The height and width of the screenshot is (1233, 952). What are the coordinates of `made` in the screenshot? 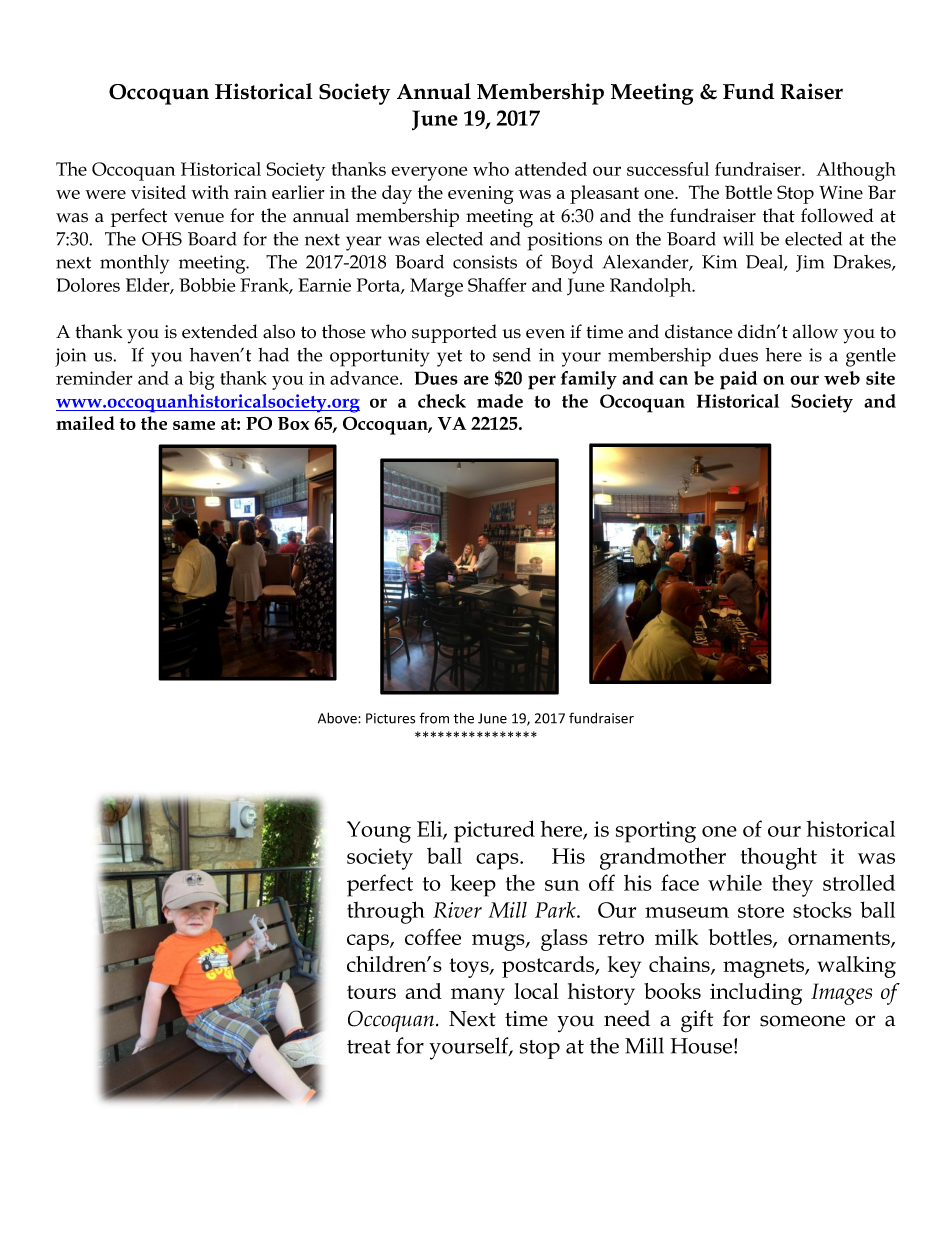 It's located at (500, 401).
